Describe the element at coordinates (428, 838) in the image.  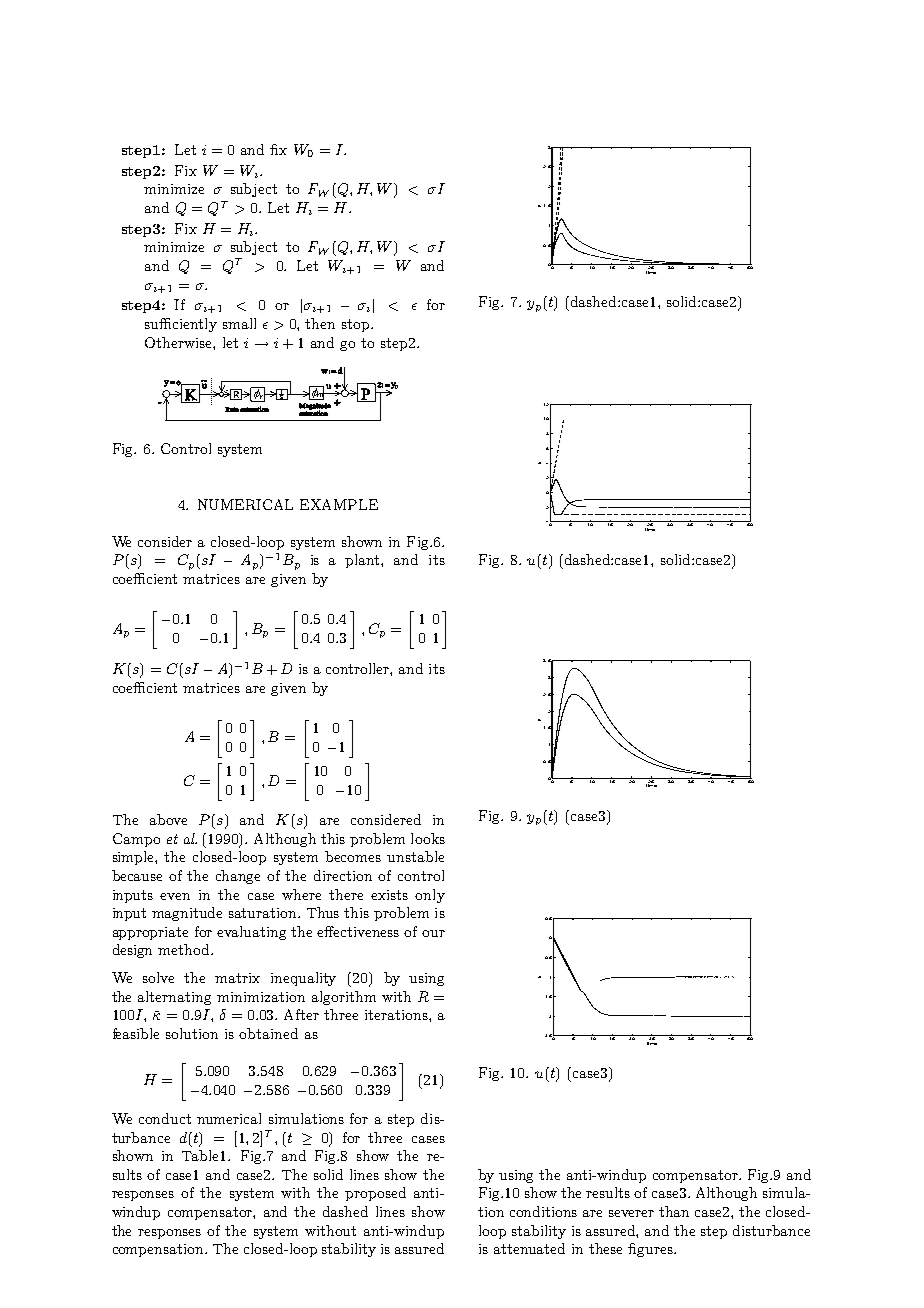
I see `looks` at that location.
